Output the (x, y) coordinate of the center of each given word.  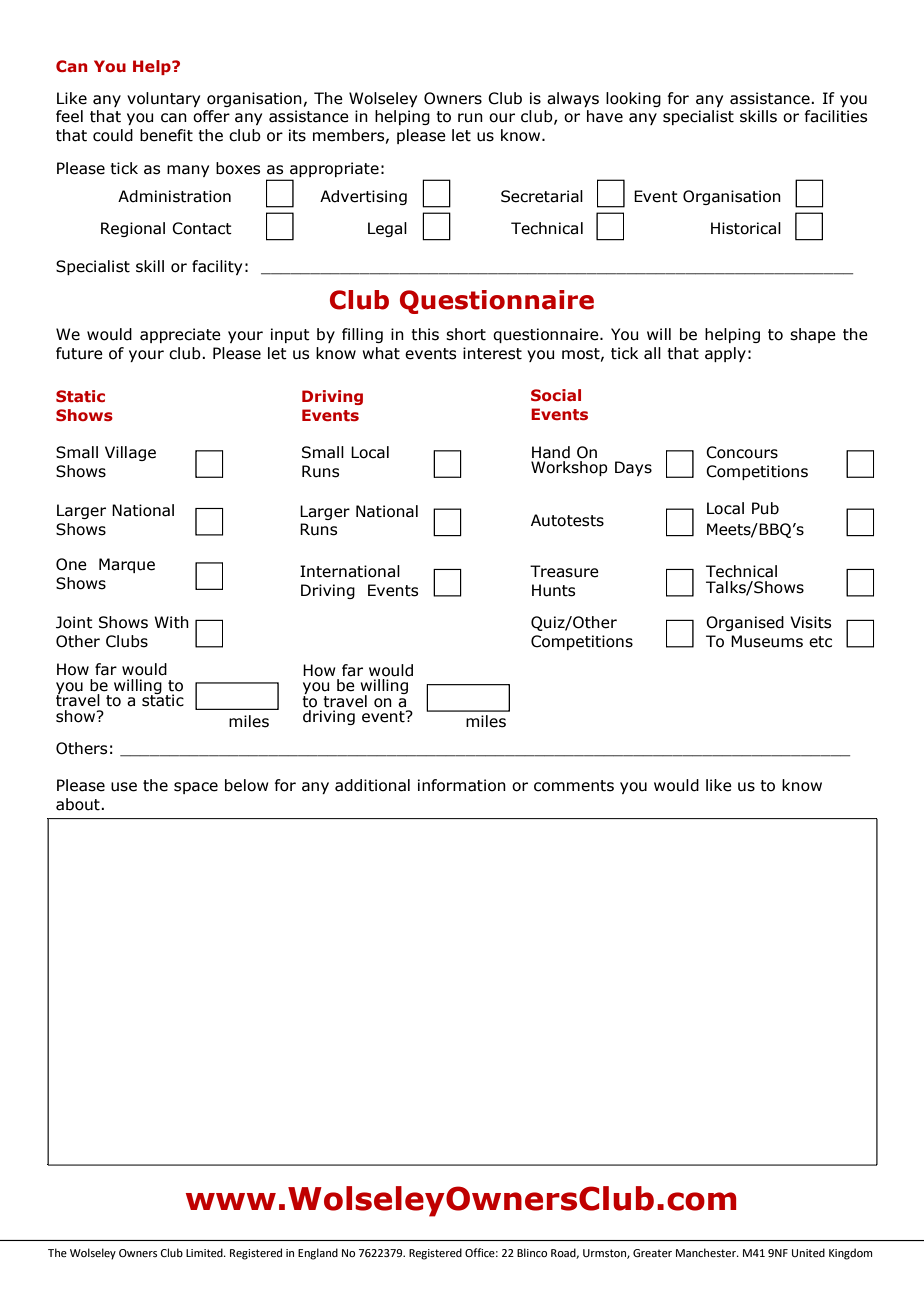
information (462, 785)
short (466, 334)
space (196, 788)
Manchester (707, 1252)
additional (372, 785)
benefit (166, 135)
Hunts (553, 590)
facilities (835, 116)
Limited (205, 1252)
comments (574, 786)
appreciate (180, 335)
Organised (745, 623)
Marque (127, 565)
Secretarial (542, 196)
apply (725, 354)
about (79, 804)
